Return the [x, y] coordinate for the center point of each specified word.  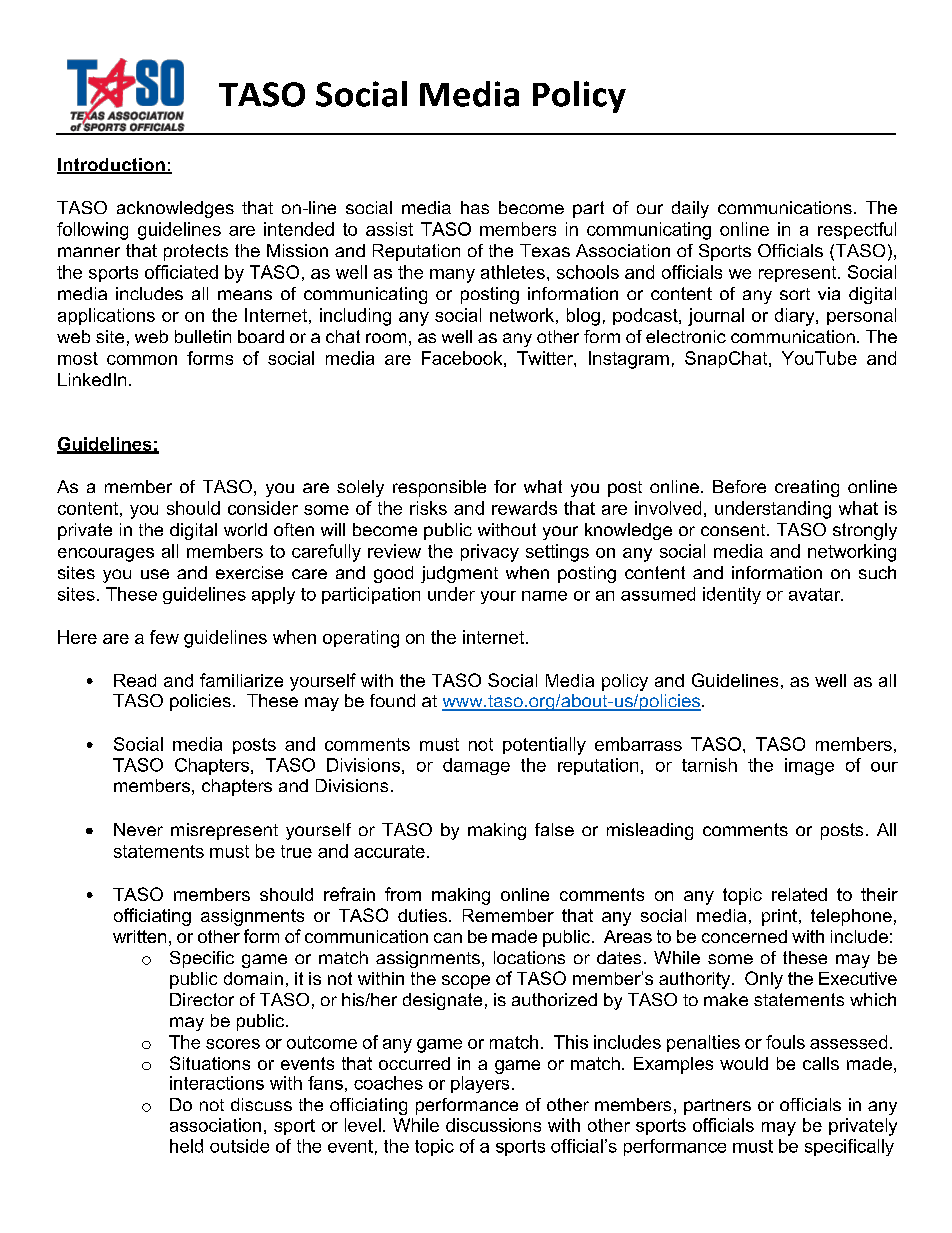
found [392, 700]
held [186, 1146]
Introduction [112, 166]
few [164, 637]
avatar [816, 594]
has [475, 207]
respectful [857, 230]
